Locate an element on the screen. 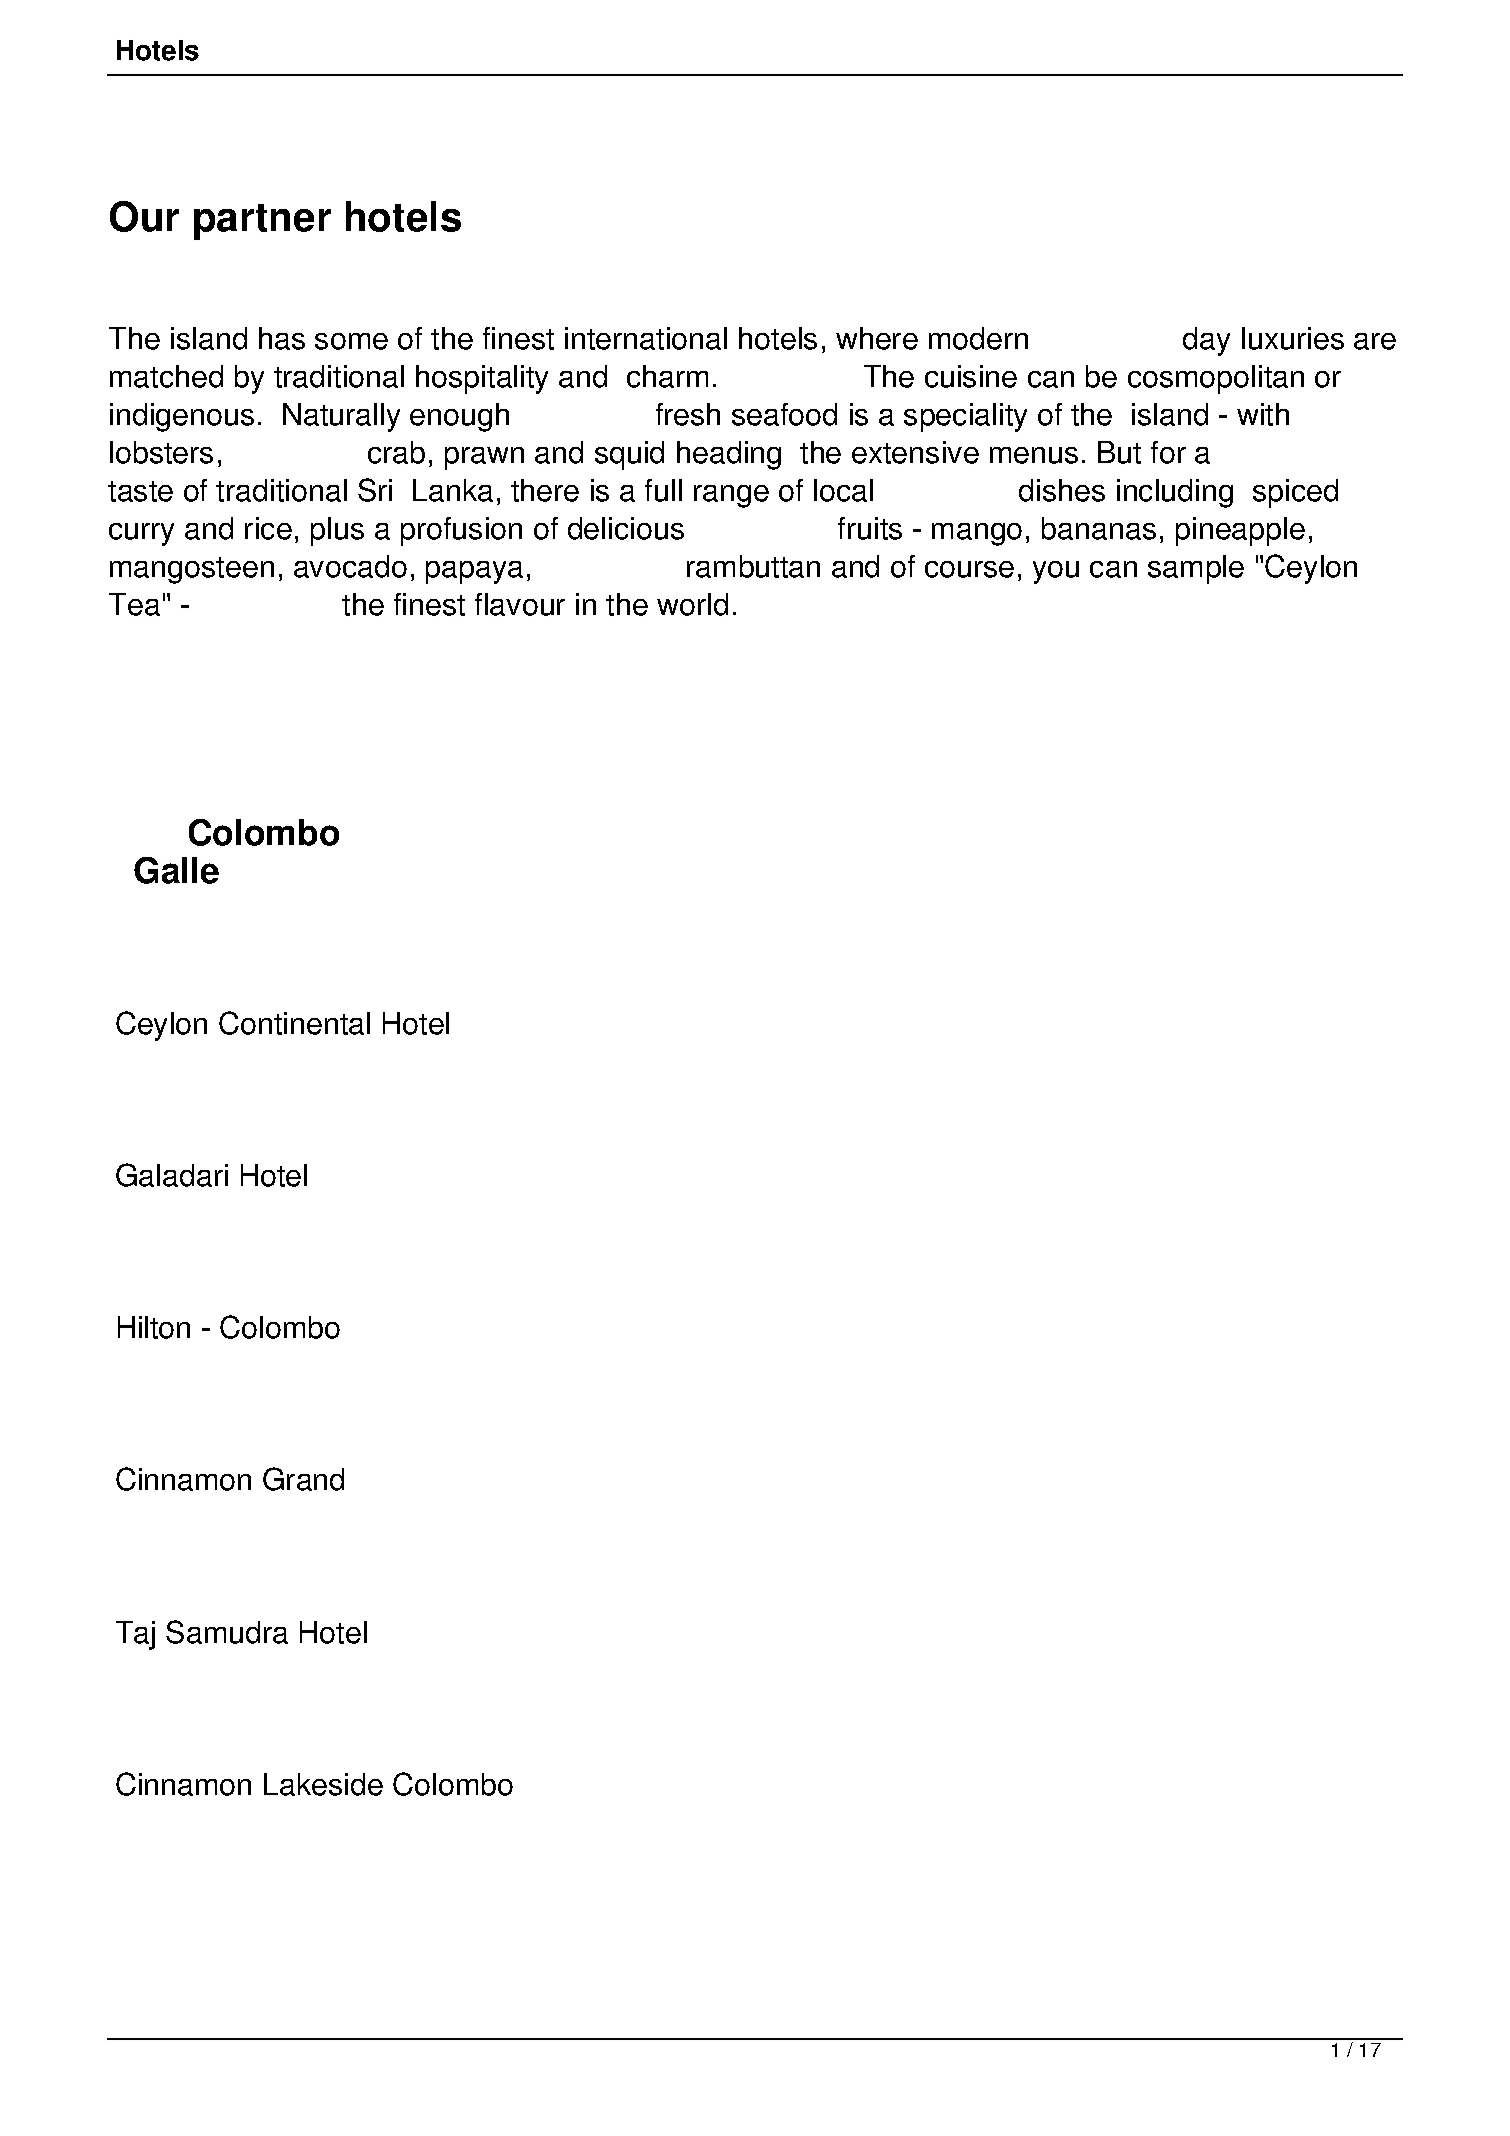 This screenshot has width=1510, height=2136. world is located at coordinates (692, 604).
